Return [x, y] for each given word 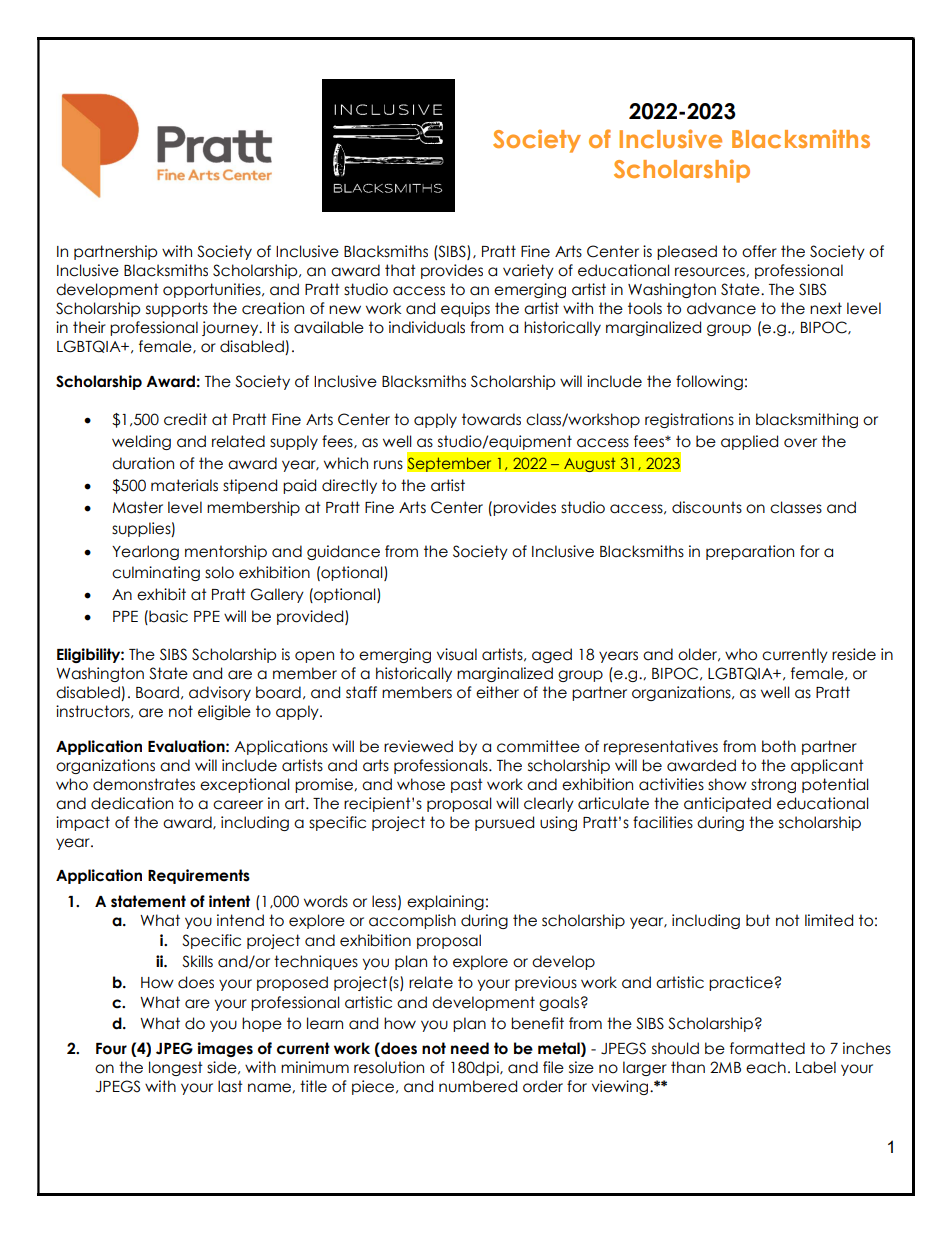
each [766, 1067]
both [779, 746]
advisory [220, 693]
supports [177, 309]
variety [528, 271]
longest [176, 1068]
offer [759, 251]
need [470, 1048]
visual [457, 654]
